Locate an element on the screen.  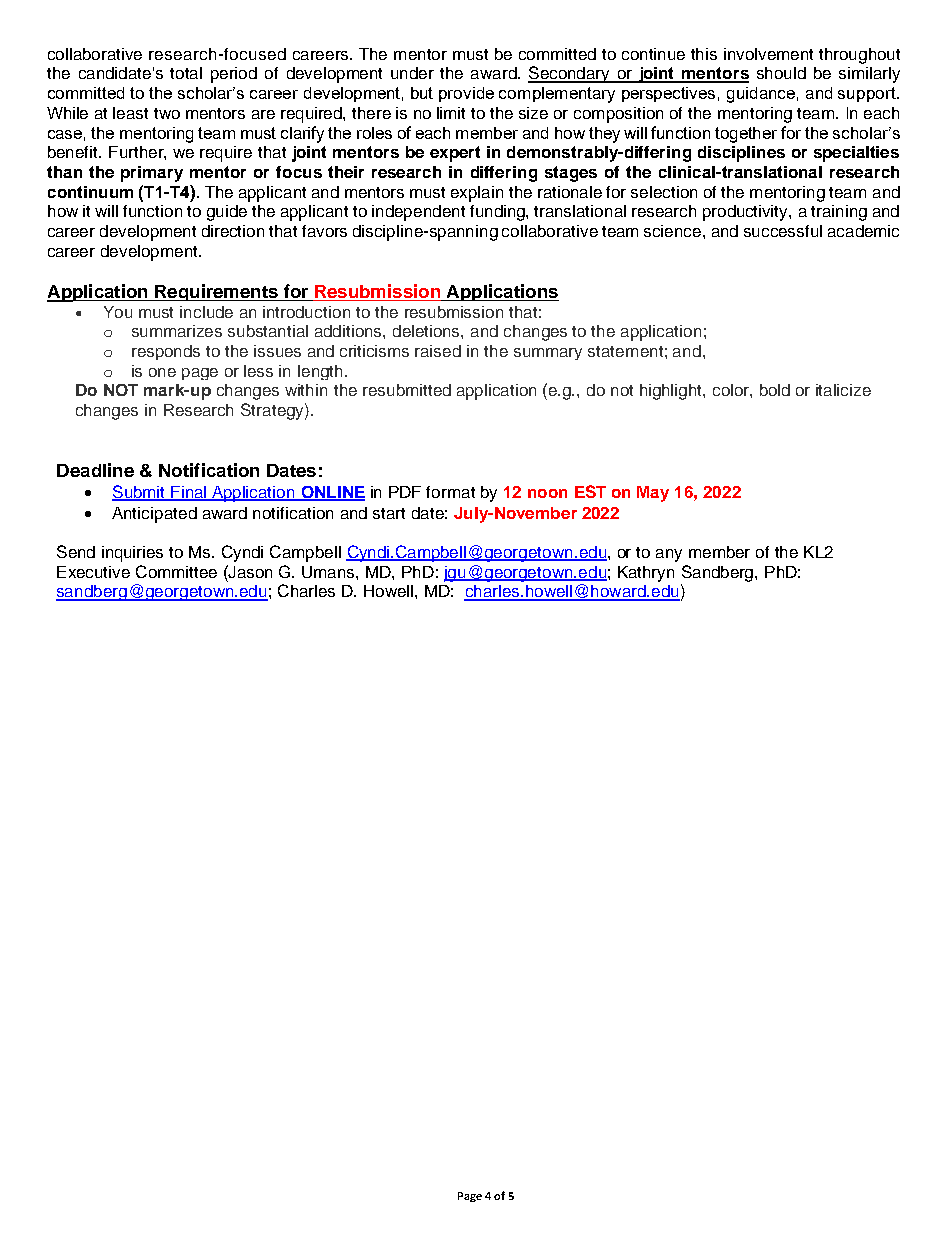
under is located at coordinates (412, 73).
